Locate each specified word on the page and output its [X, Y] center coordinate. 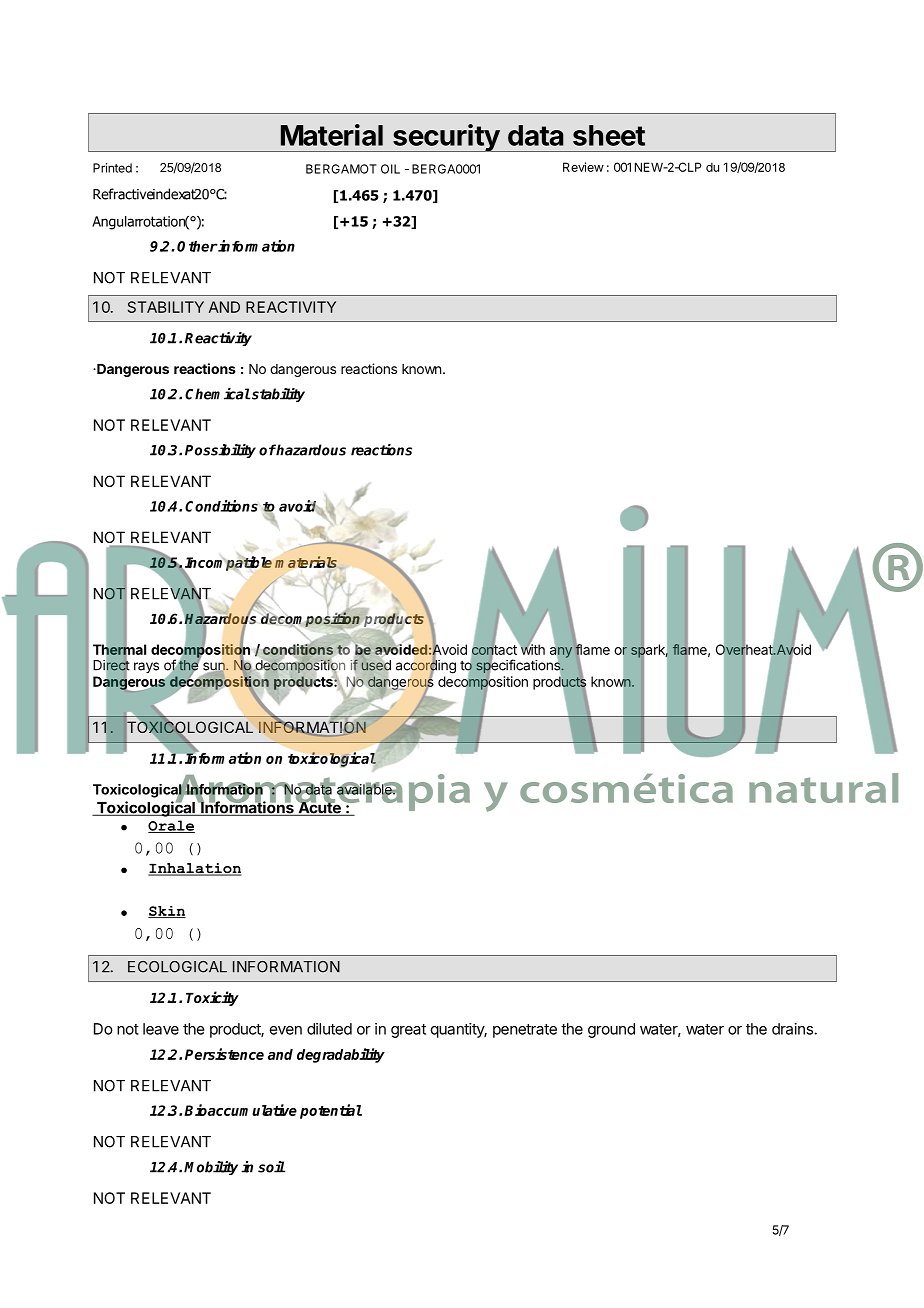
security [446, 138]
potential [331, 1111]
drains [792, 1029]
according [426, 667]
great [408, 1031]
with [531, 648]
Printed [112, 168]
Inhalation [195, 869]
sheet [609, 135]
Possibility [220, 451]
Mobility [211, 1168]
